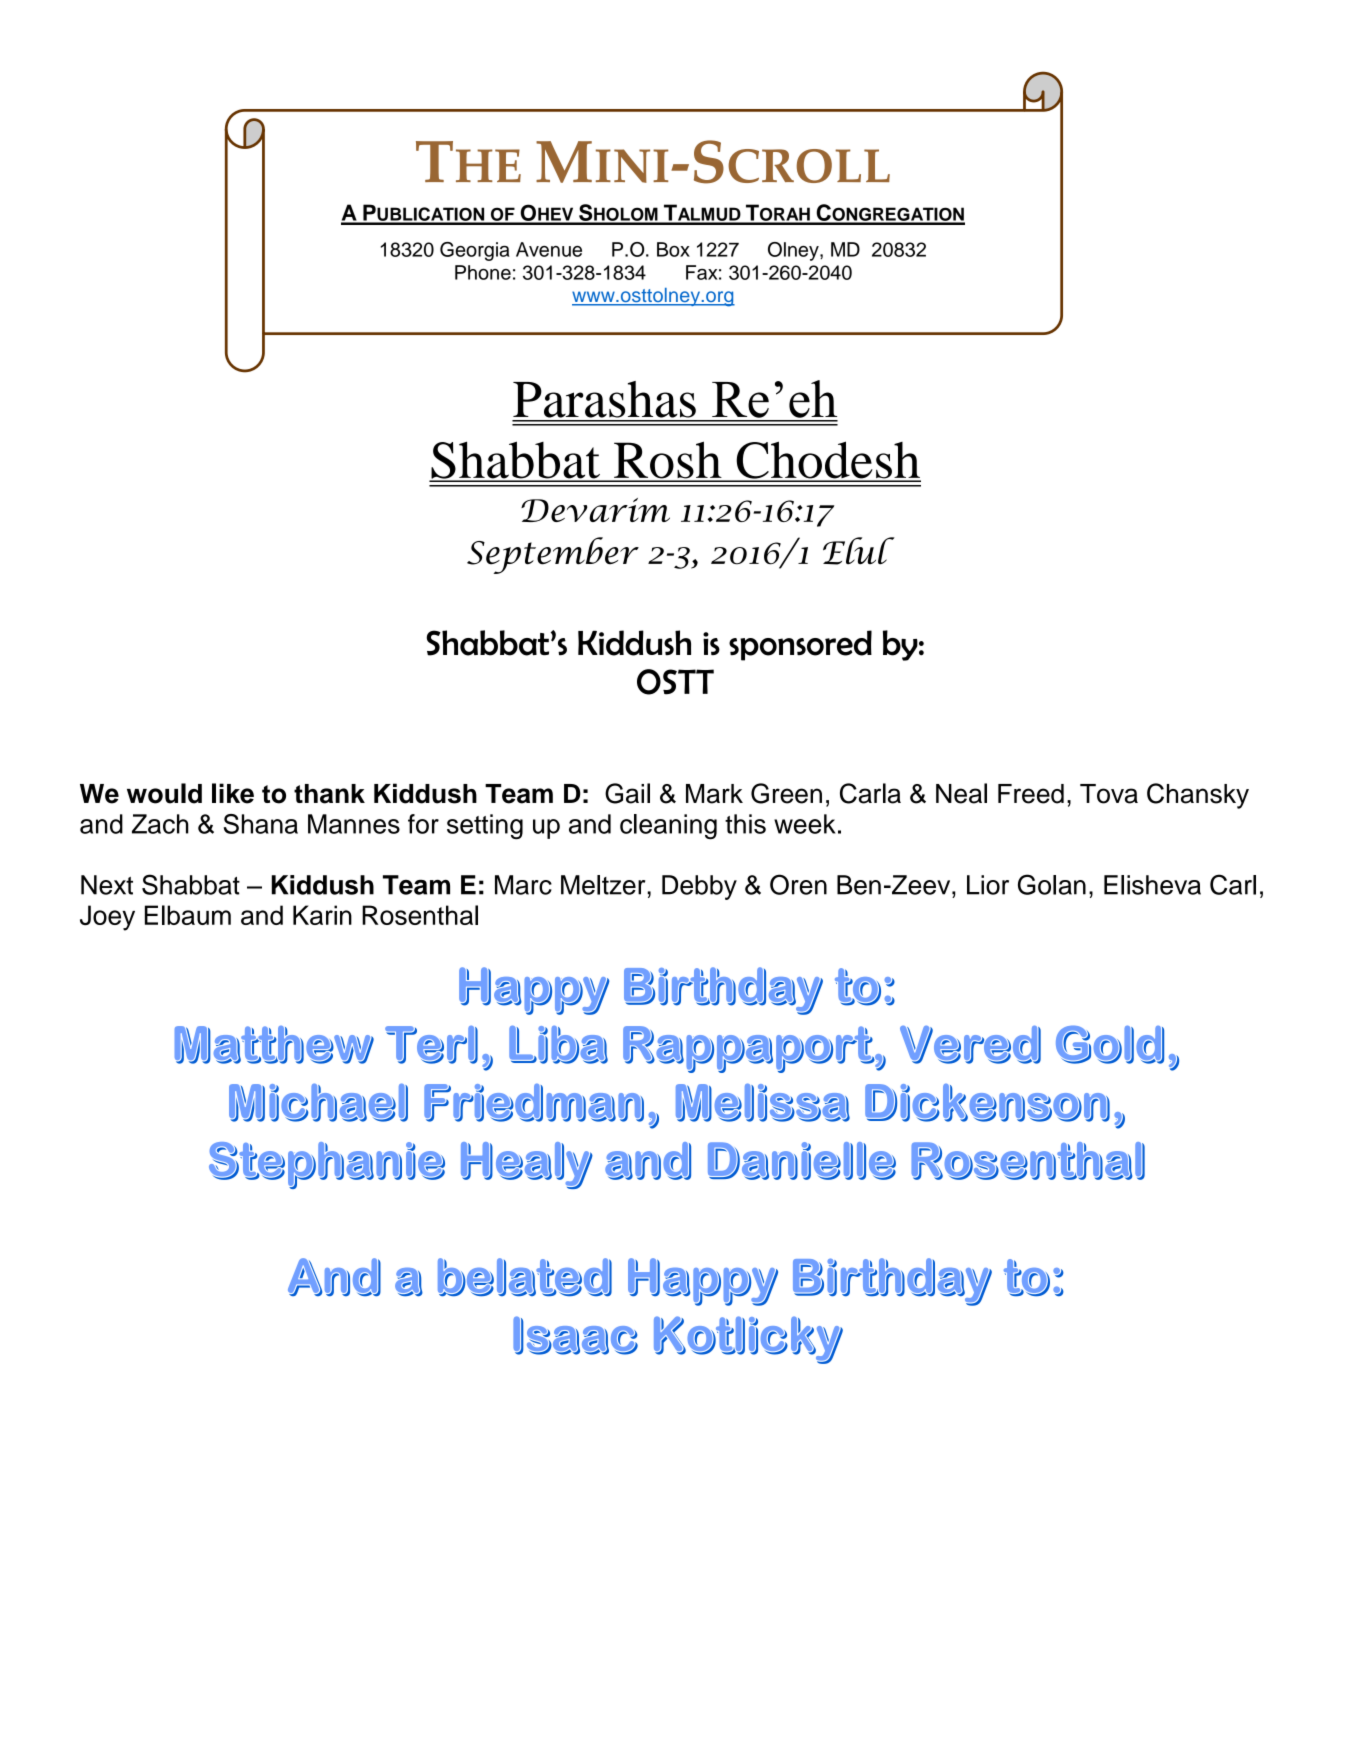 The width and height of the page is (1350, 1747). What do you see at coordinates (549, 249) in the page?
I see `Avenue` at bounding box center [549, 249].
